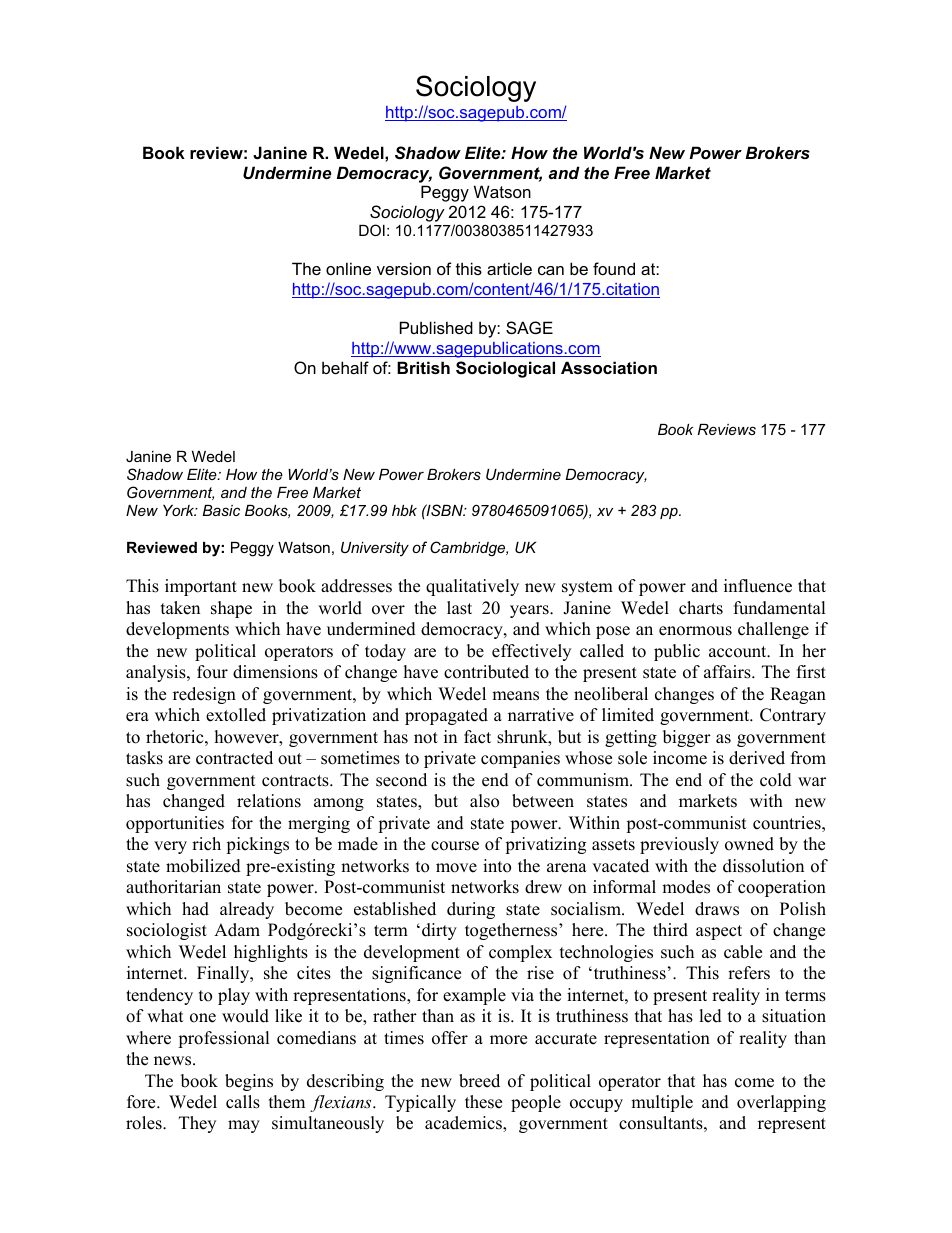 The height and width of the screenshot is (1233, 952). What do you see at coordinates (243, 1102) in the screenshot?
I see `calls` at bounding box center [243, 1102].
